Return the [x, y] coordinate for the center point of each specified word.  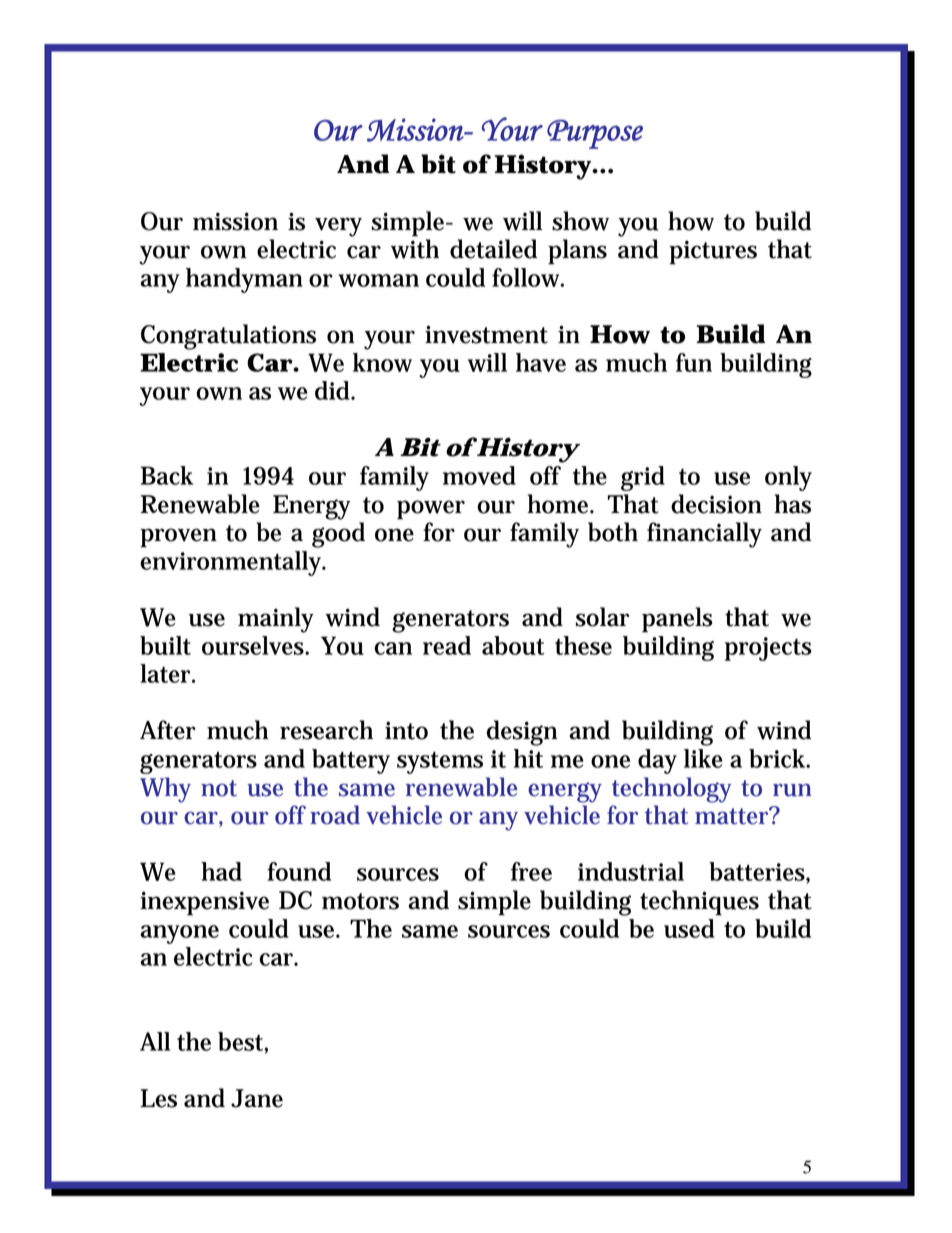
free [531, 871]
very [338, 227]
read [447, 645]
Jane [257, 1098]
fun [694, 362]
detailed [493, 249]
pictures [713, 252]
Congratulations [228, 337]
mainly [276, 620]
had [221, 871]
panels [677, 620]
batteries [758, 873]
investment [486, 334]
